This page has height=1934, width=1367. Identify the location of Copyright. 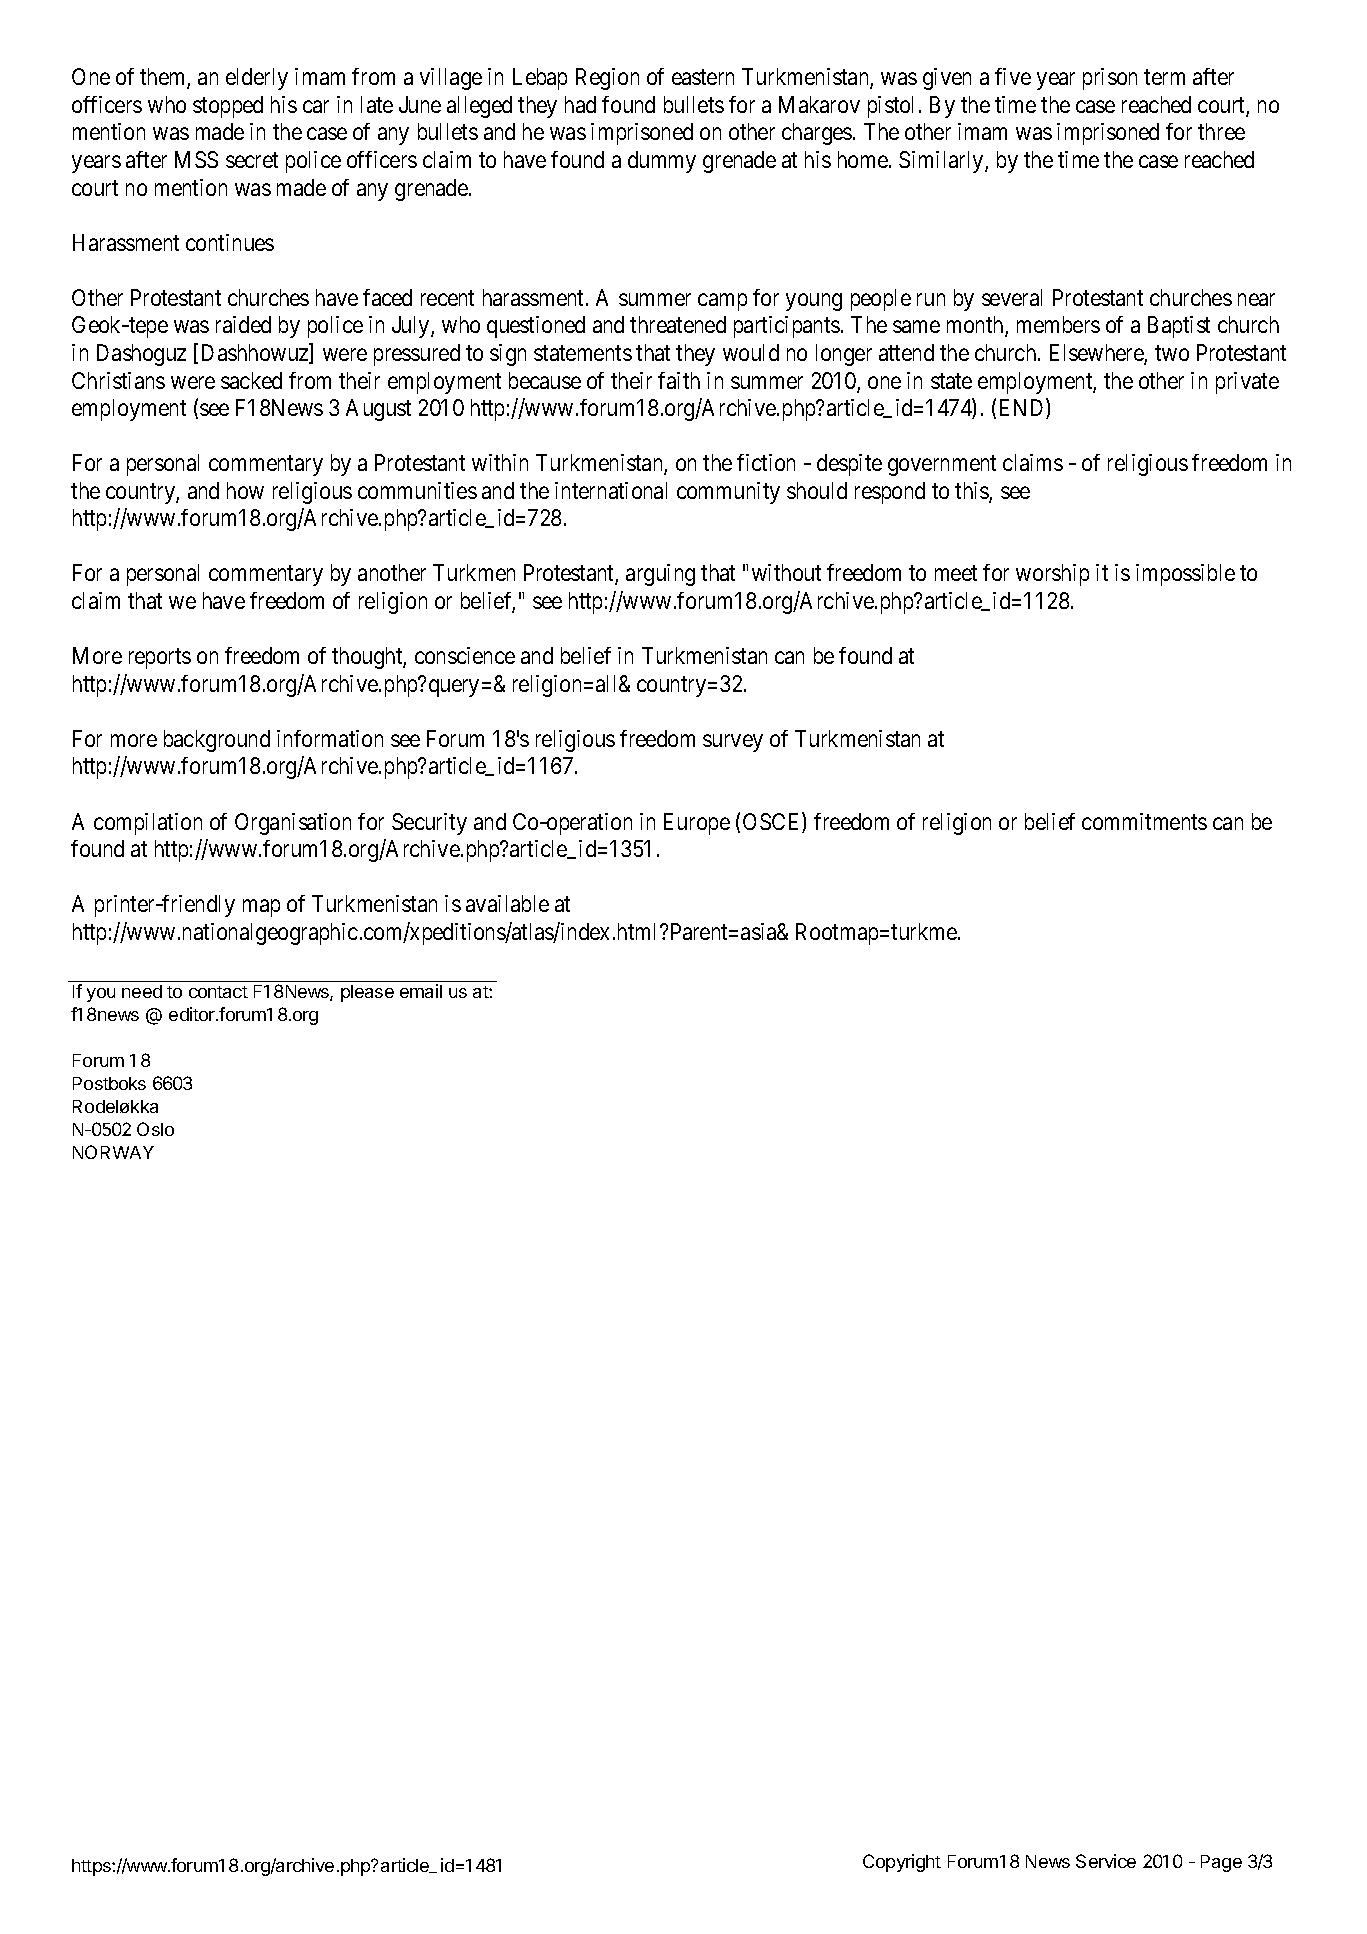
(902, 1863).
